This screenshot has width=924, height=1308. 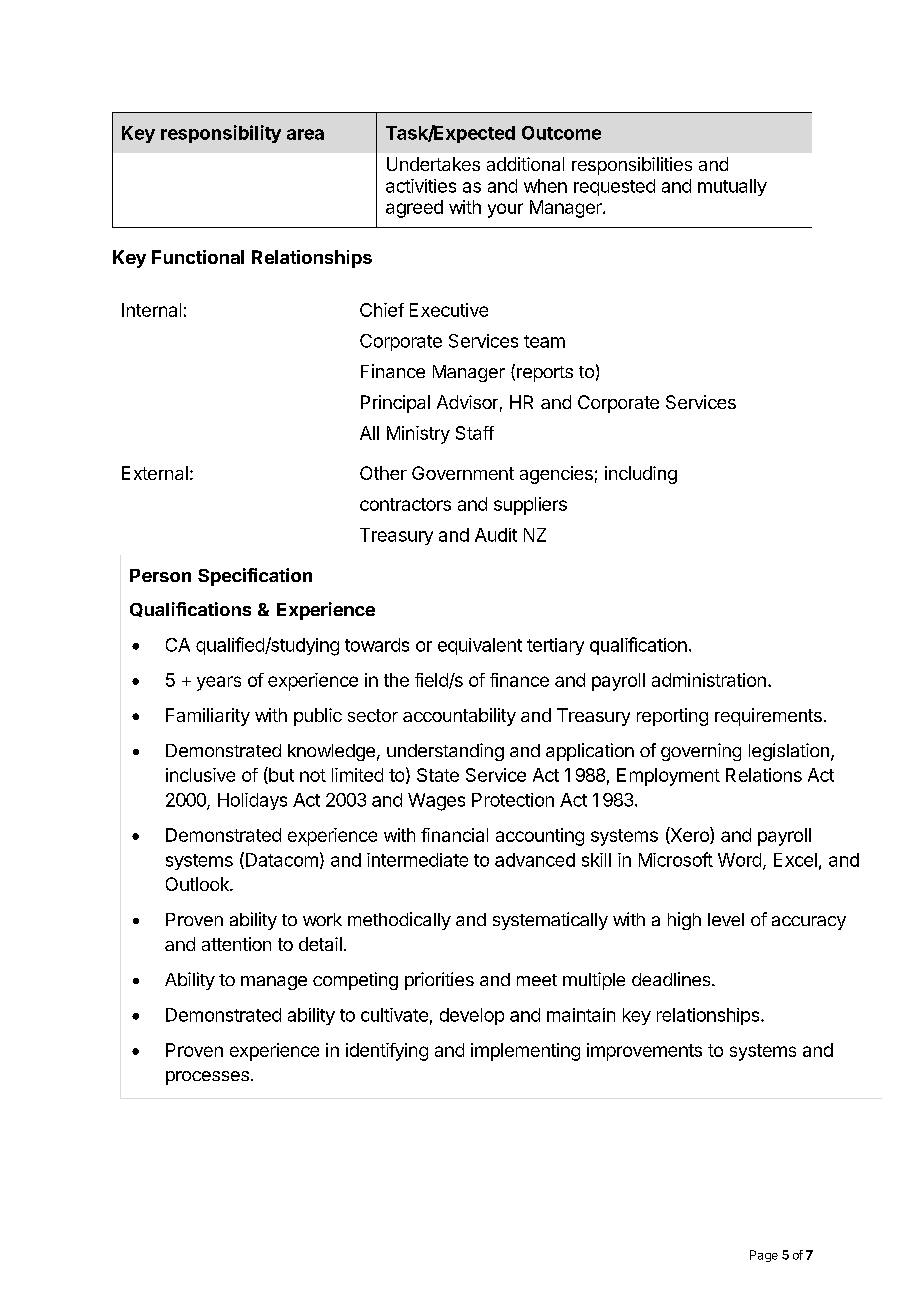 What do you see at coordinates (221, 134) in the screenshot?
I see `responsibility` at bounding box center [221, 134].
